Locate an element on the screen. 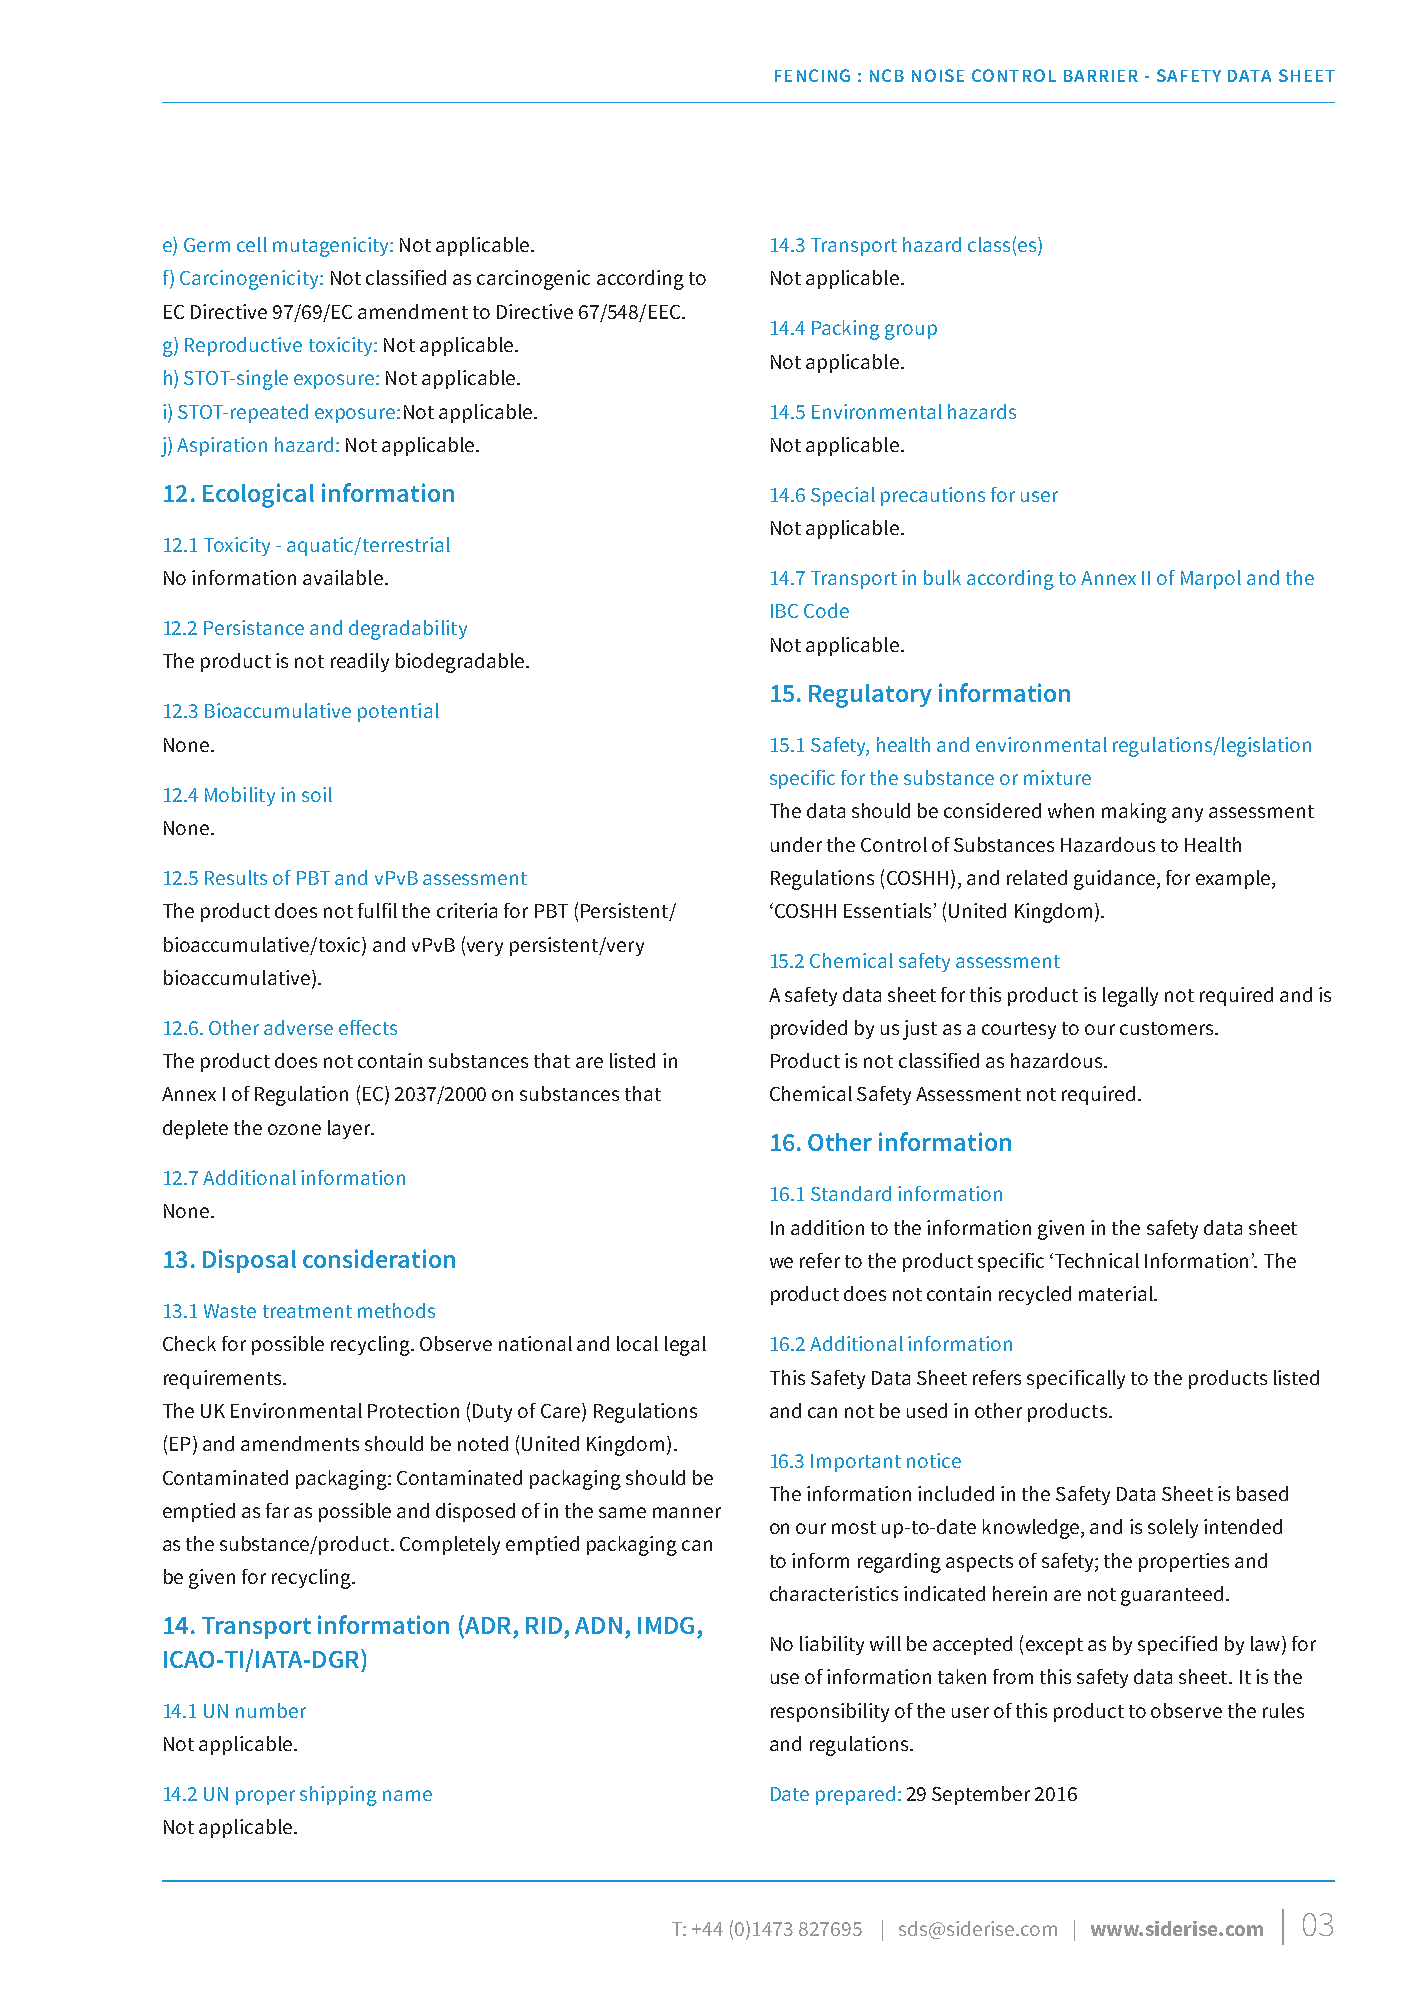 This screenshot has height=2003, width=1416. under is located at coordinates (796, 844).
